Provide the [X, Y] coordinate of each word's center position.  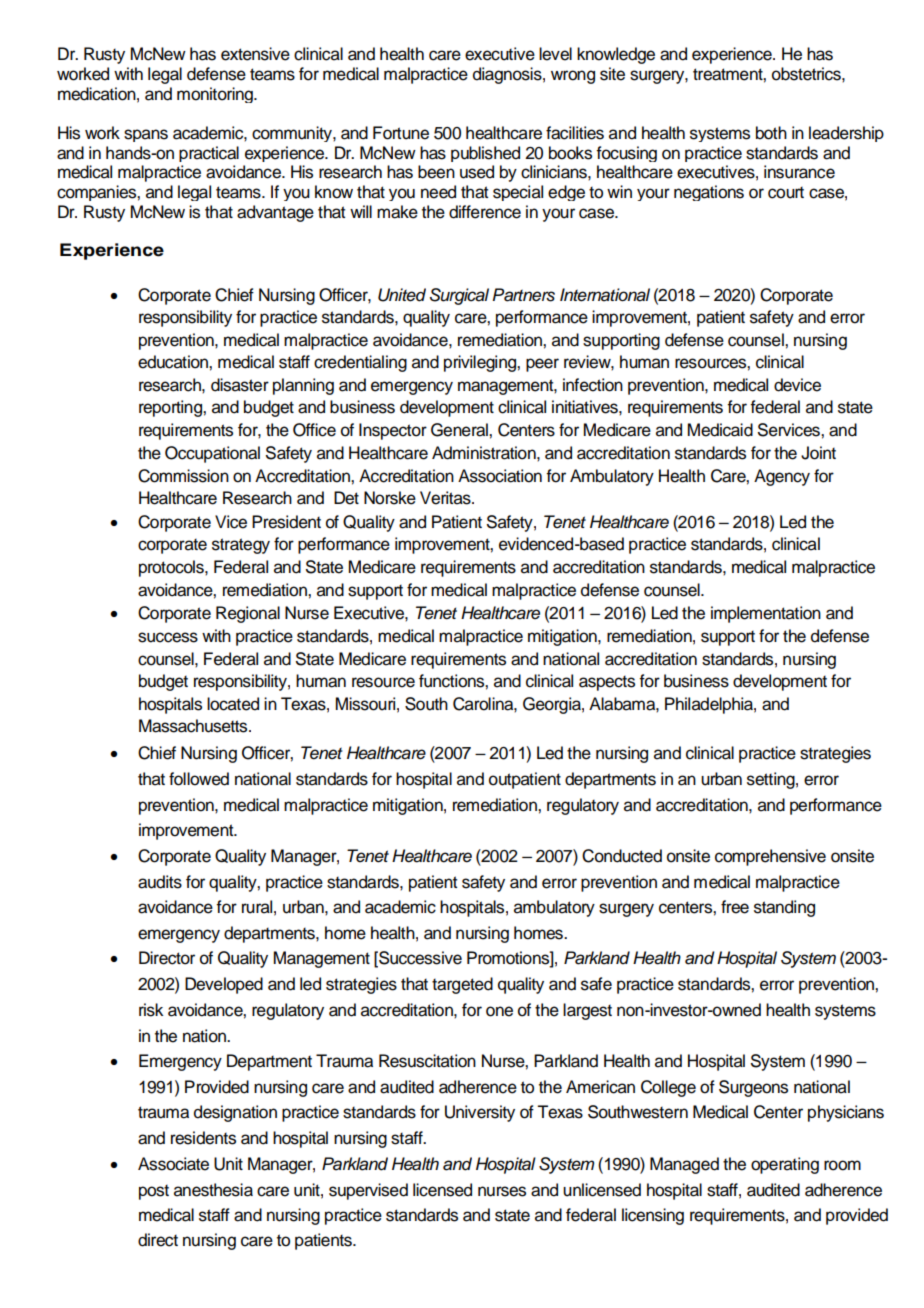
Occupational [212, 454]
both [771, 133]
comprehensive [770, 857]
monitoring [216, 95]
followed [199, 779]
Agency [782, 477]
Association [500, 476]
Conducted [622, 856]
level [555, 54]
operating [785, 1165]
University [480, 1113]
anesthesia [213, 1190]
